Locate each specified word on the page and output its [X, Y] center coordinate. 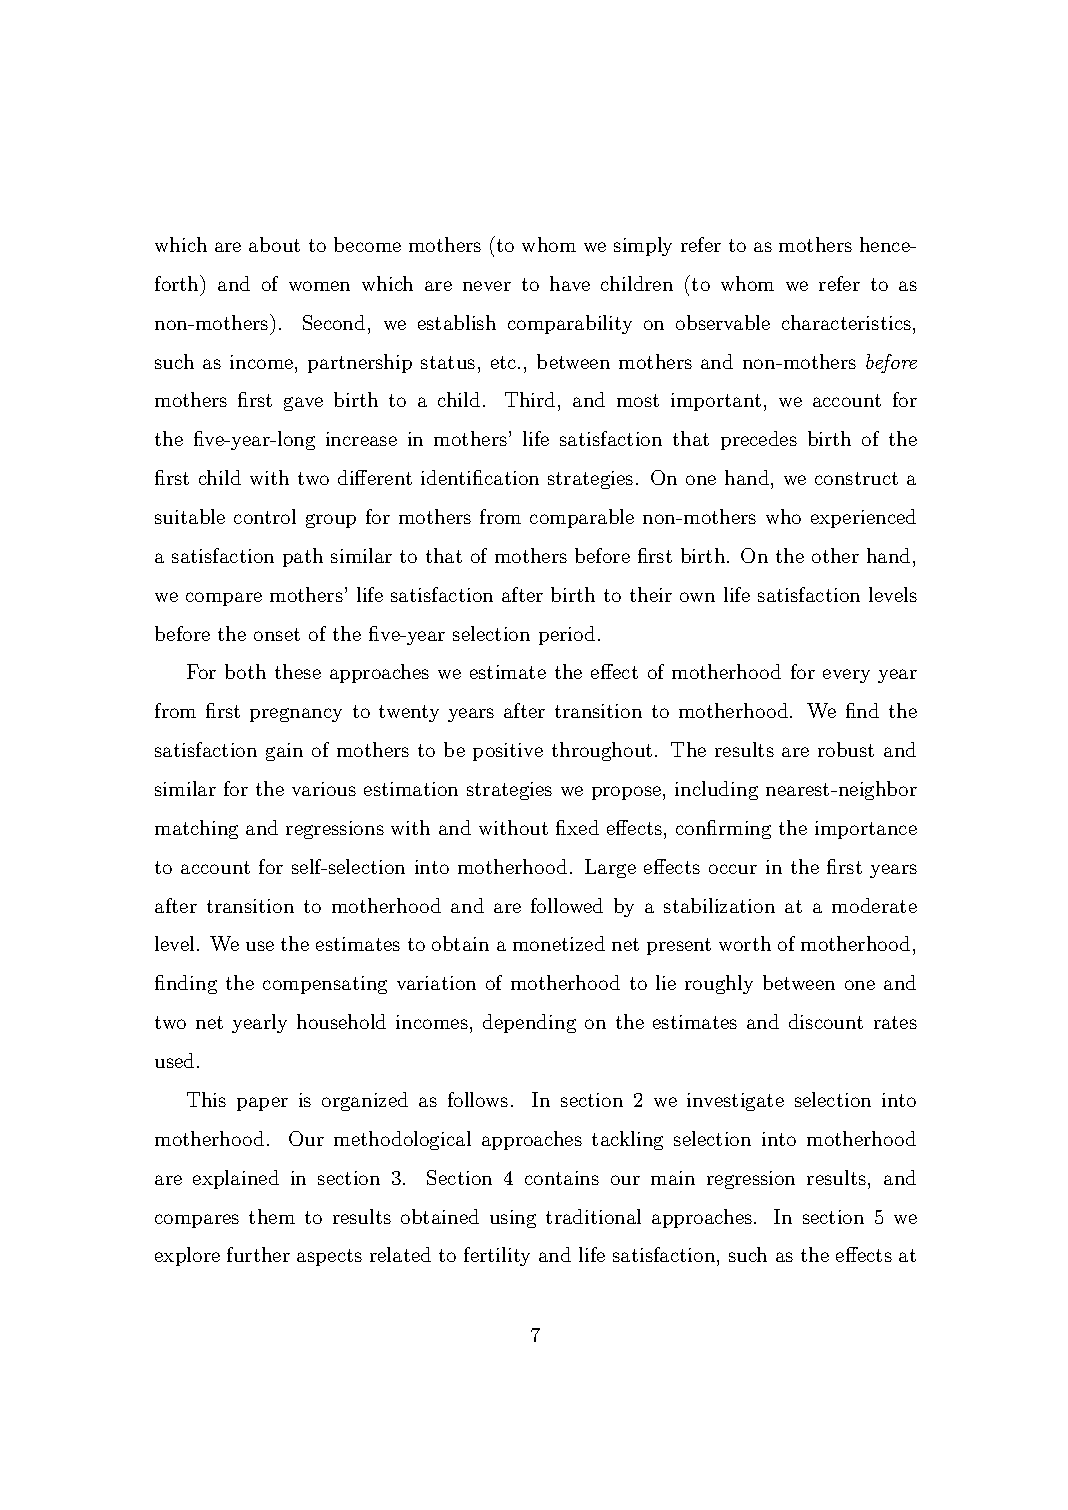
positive [508, 752]
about [274, 244]
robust [846, 749]
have [570, 283]
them [272, 1216]
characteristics [846, 322]
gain [284, 752]
